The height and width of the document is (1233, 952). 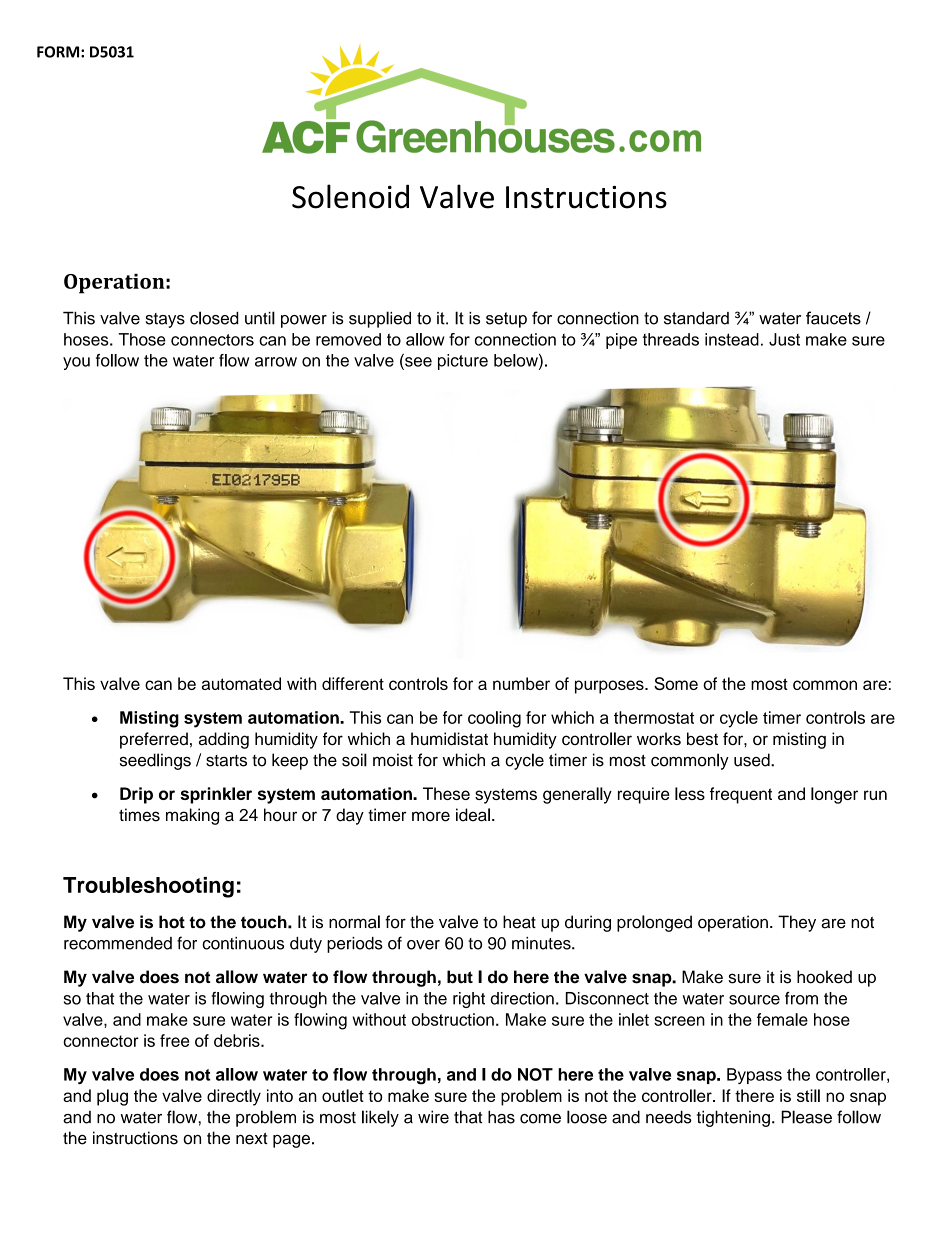 What do you see at coordinates (519, 922) in the document?
I see `heat` at bounding box center [519, 922].
